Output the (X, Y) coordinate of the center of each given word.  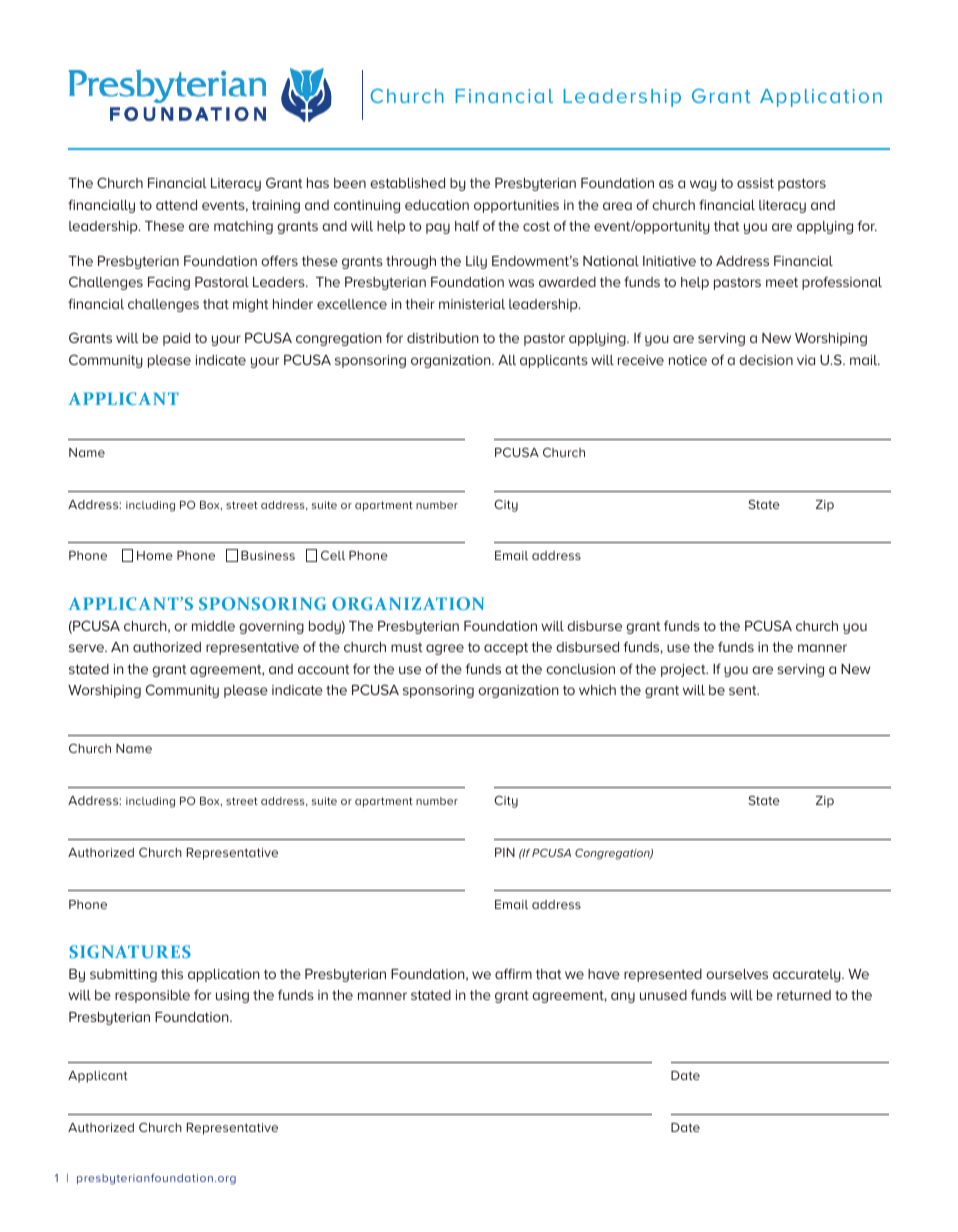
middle (213, 626)
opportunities (516, 206)
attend (176, 205)
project (684, 670)
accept (506, 648)
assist (755, 183)
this (172, 974)
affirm (513, 973)
